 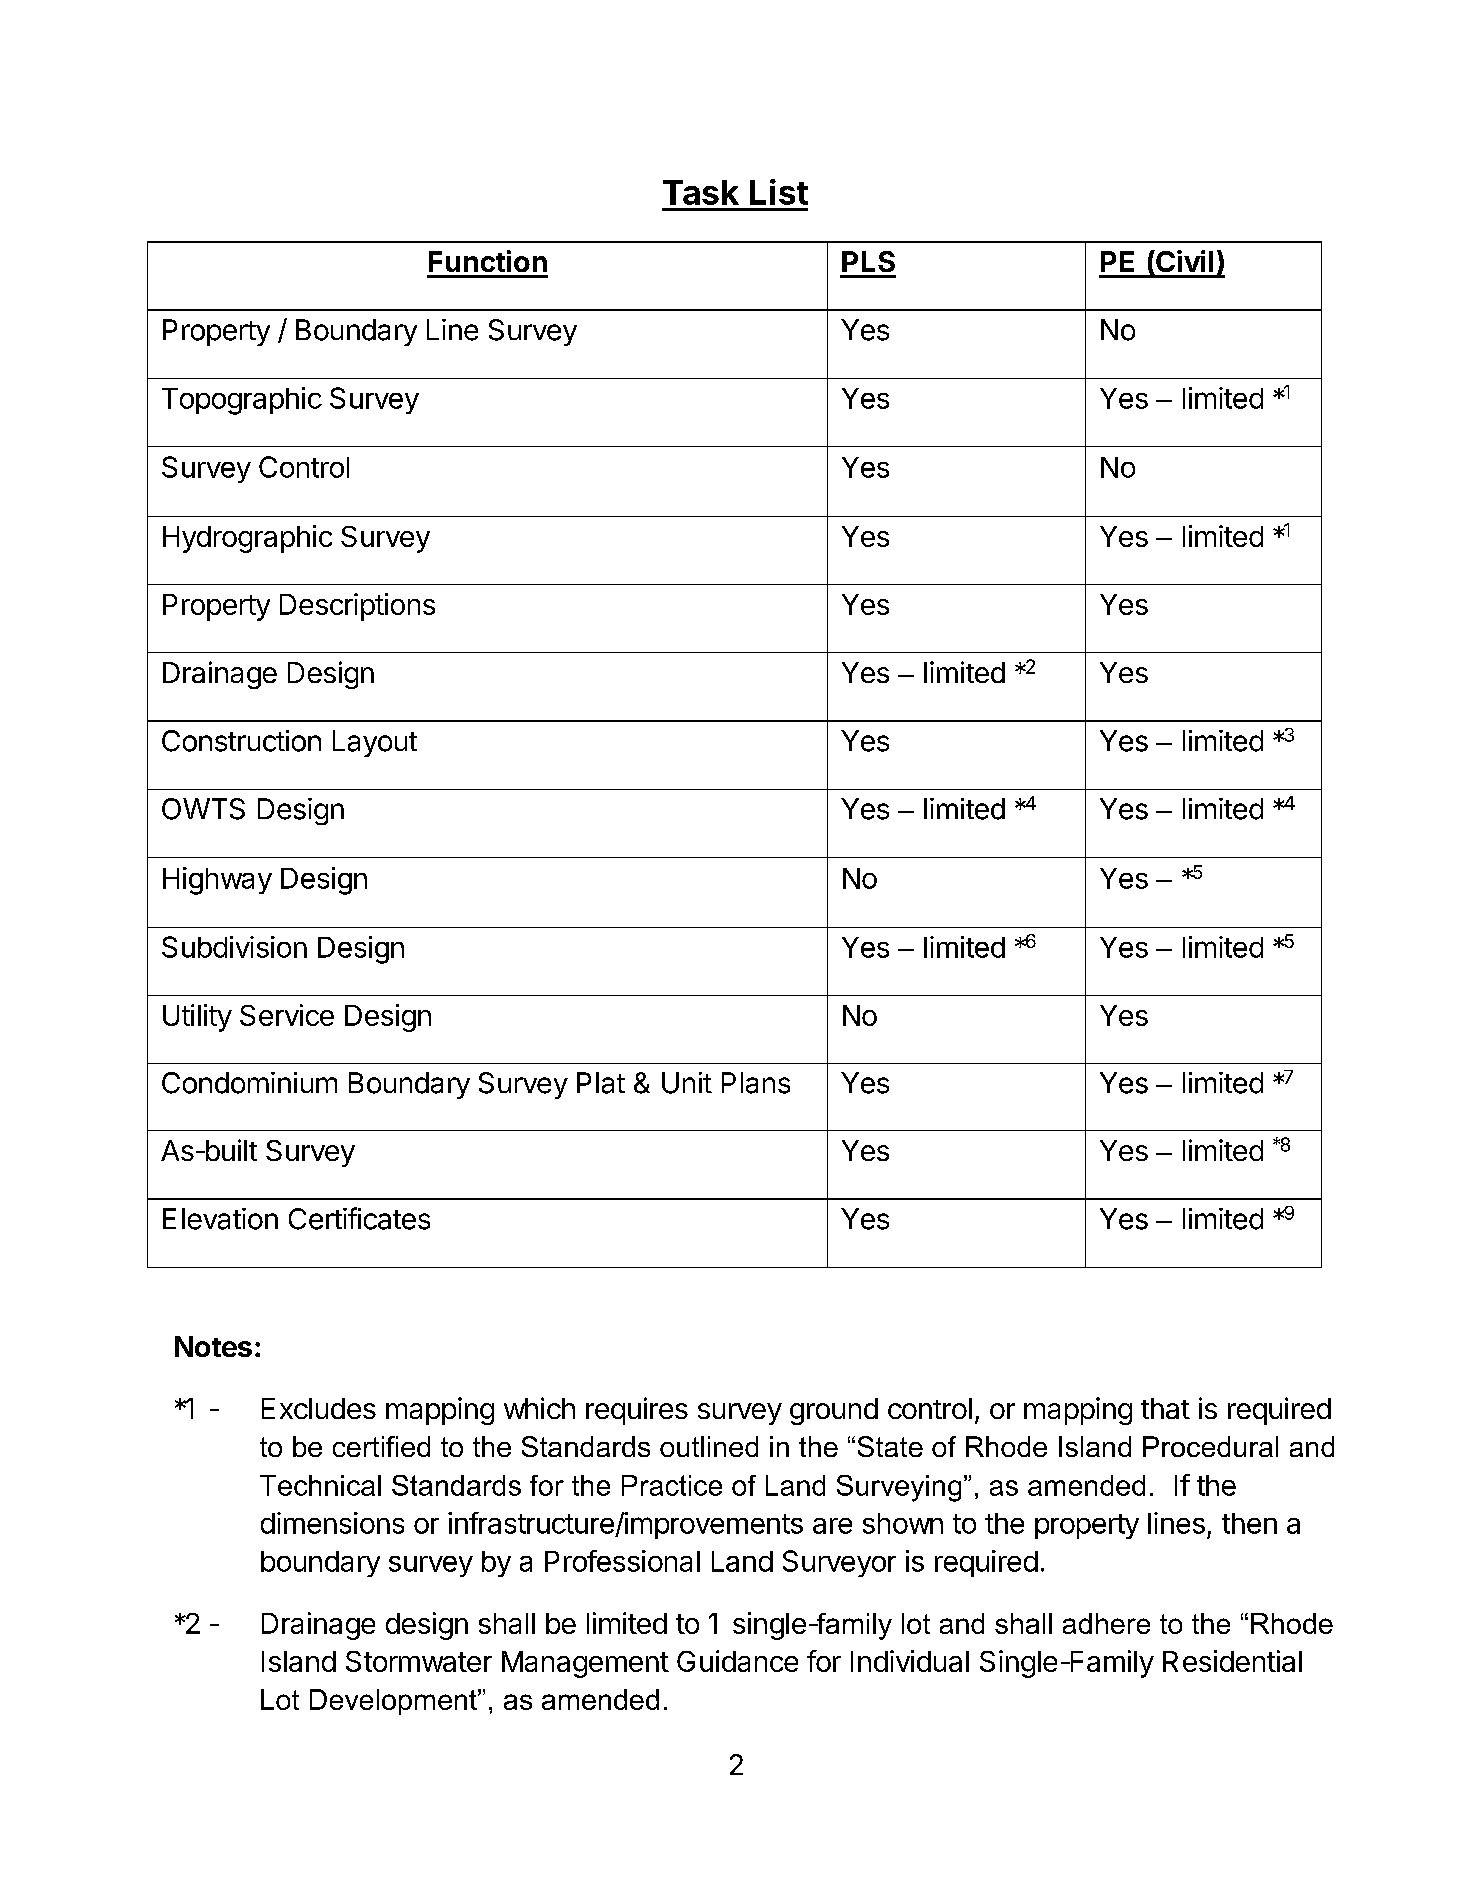 What do you see at coordinates (242, 401) in the document?
I see `Topographic` at bounding box center [242, 401].
